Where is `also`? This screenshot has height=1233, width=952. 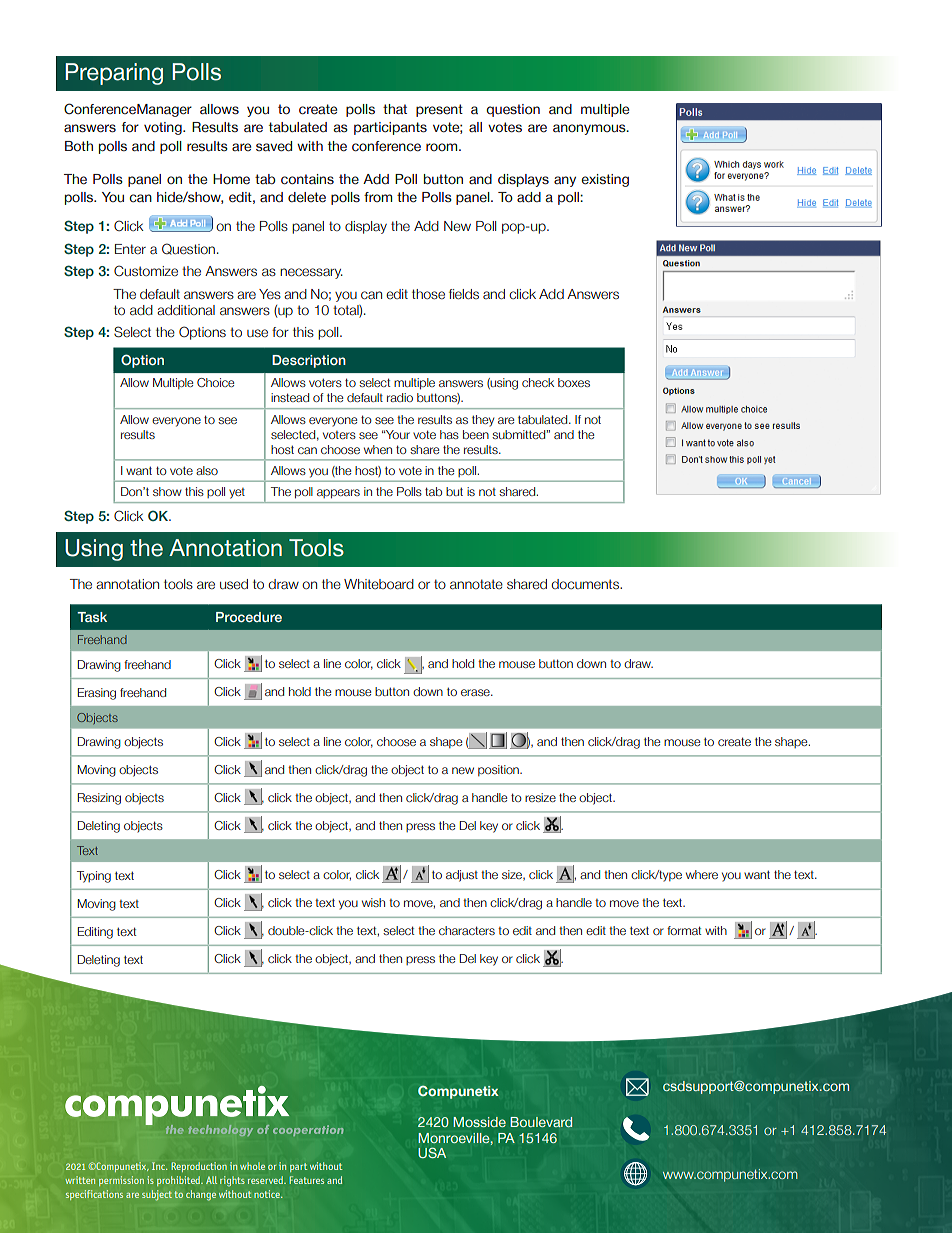 also is located at coordinates (207, 470).
